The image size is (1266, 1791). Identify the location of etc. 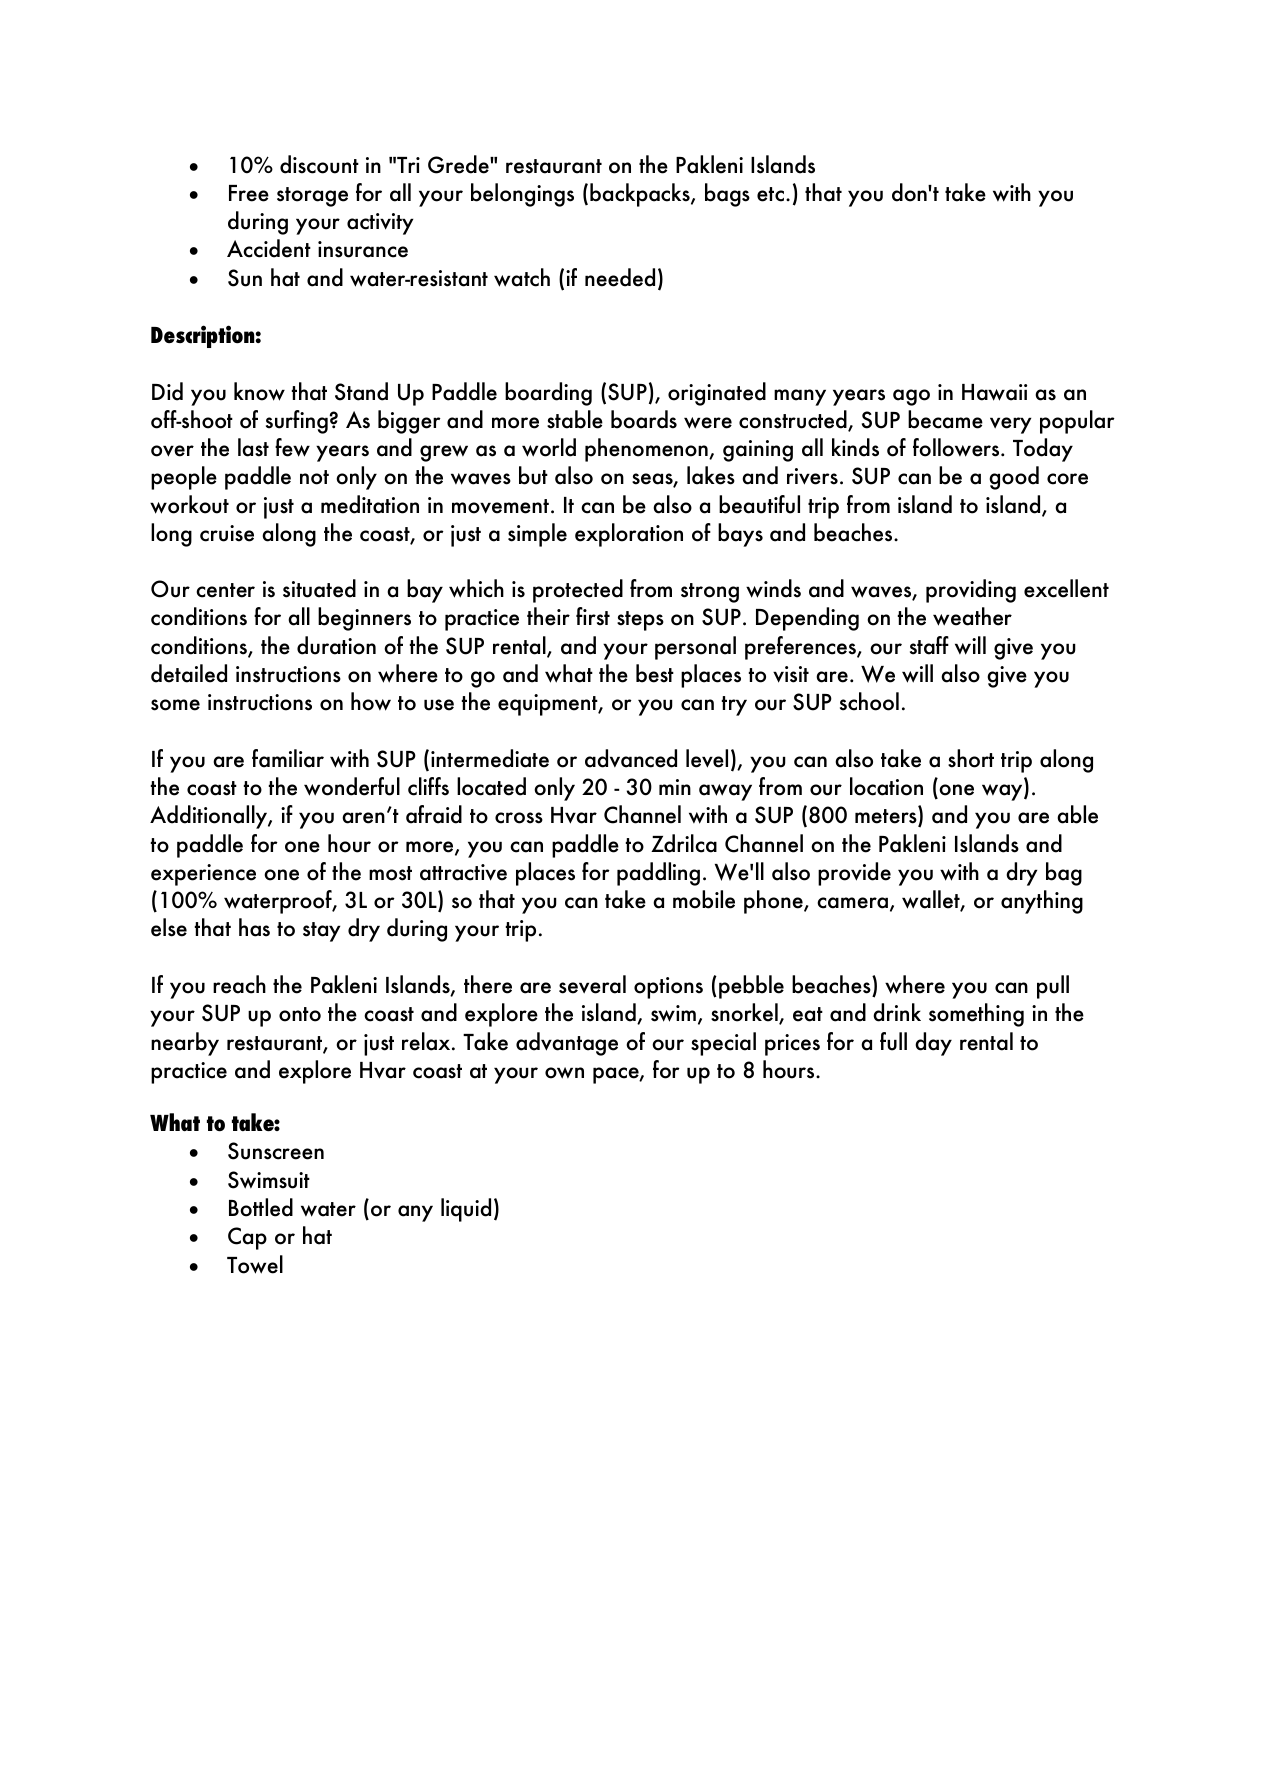
(770, 194).
